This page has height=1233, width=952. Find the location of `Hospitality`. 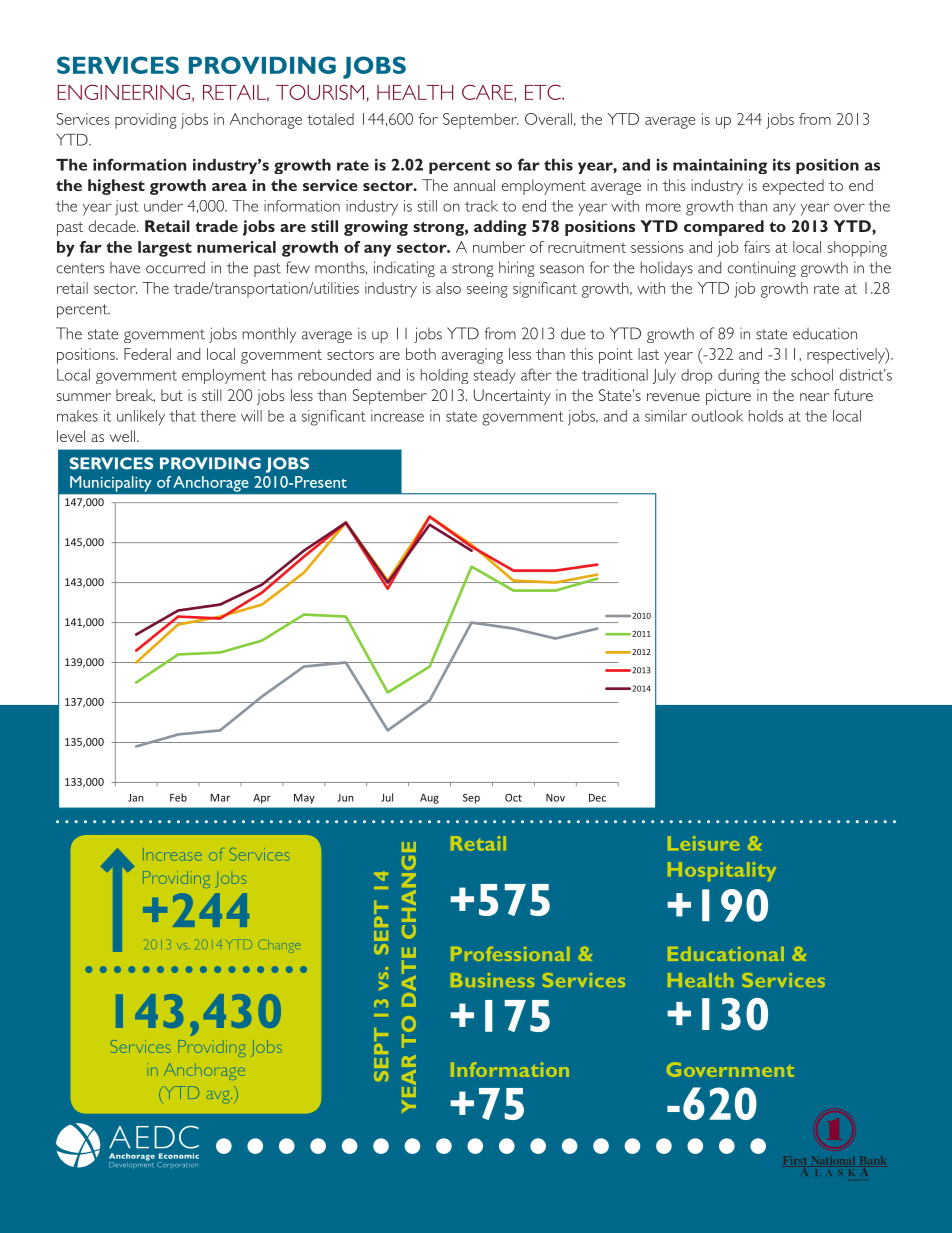

Hospitality is located at coordinates (722, 871).
